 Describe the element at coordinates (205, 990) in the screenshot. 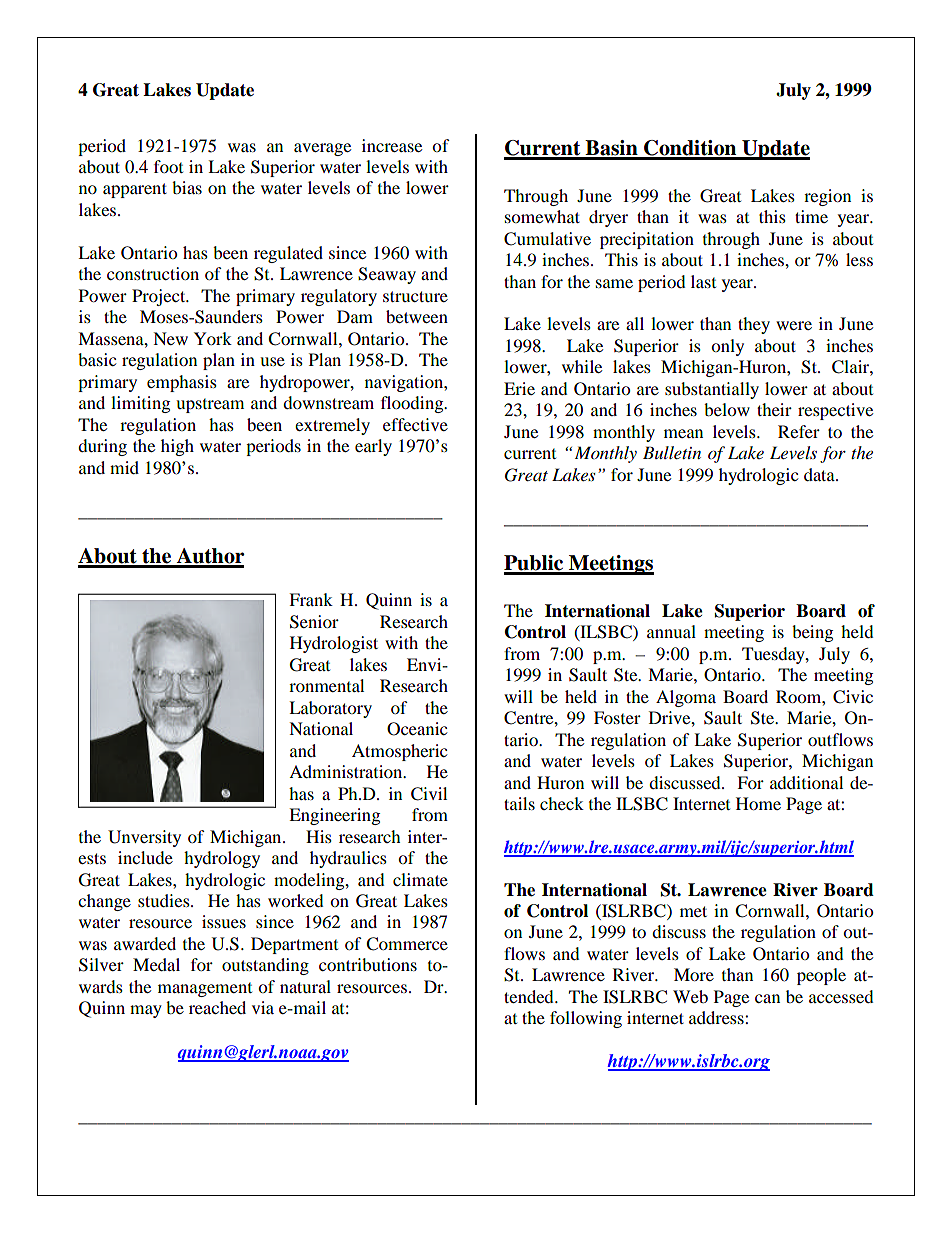

I see `management` at that location.
